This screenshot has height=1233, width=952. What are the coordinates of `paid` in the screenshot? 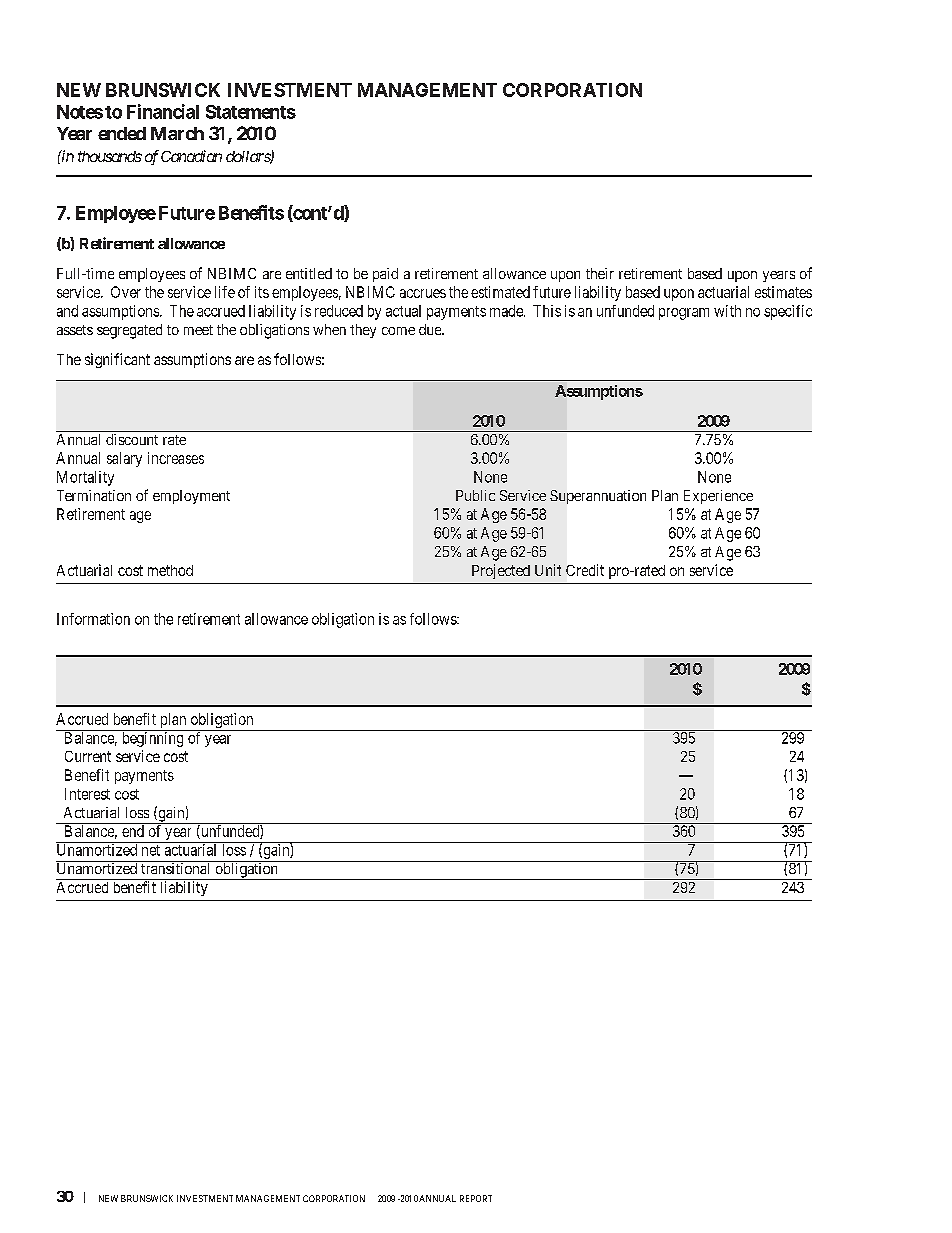 It's located at (385, 275).
